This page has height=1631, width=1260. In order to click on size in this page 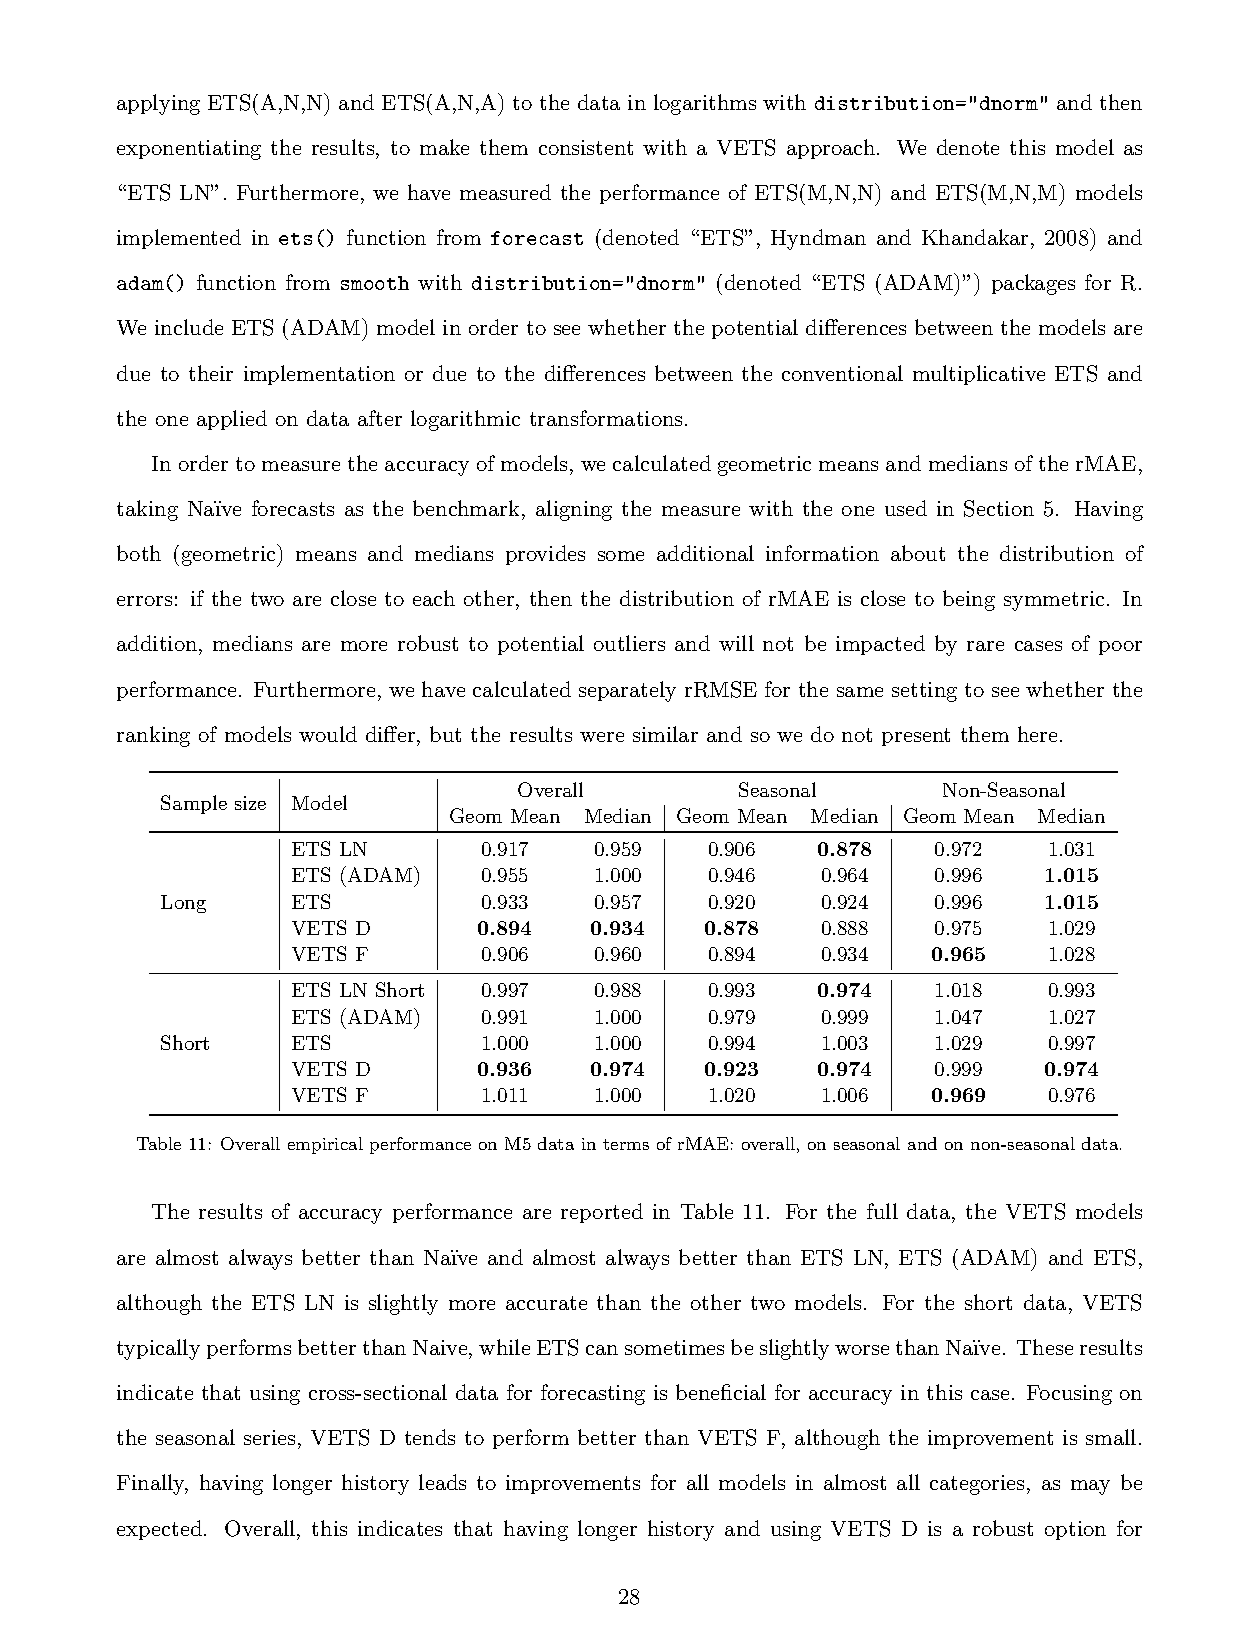, I will do `click(250, 803)`.
